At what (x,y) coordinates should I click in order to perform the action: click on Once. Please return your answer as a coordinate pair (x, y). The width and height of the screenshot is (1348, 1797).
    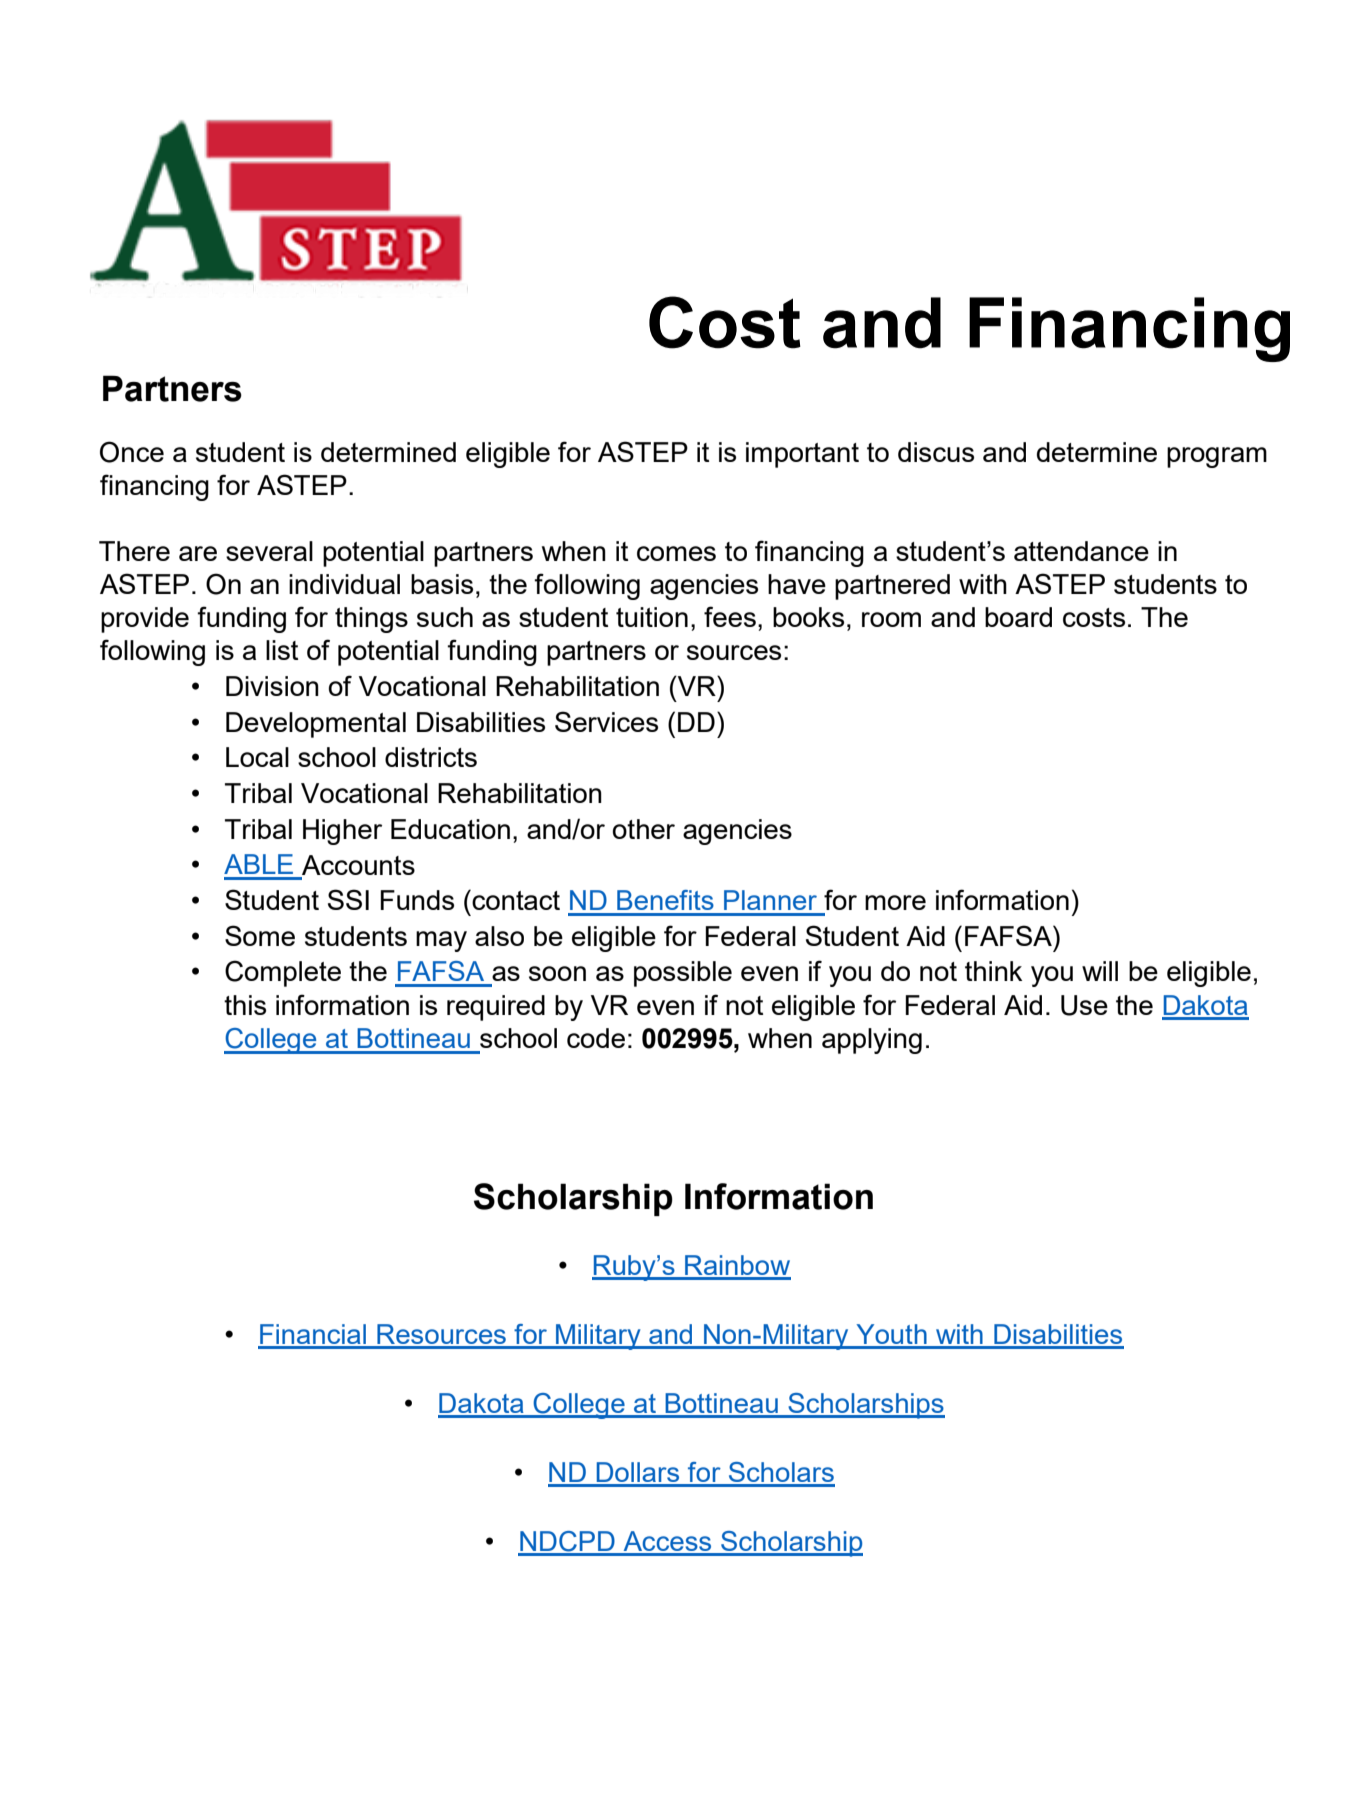
    Looking at the image, I should click on (132, 452).
